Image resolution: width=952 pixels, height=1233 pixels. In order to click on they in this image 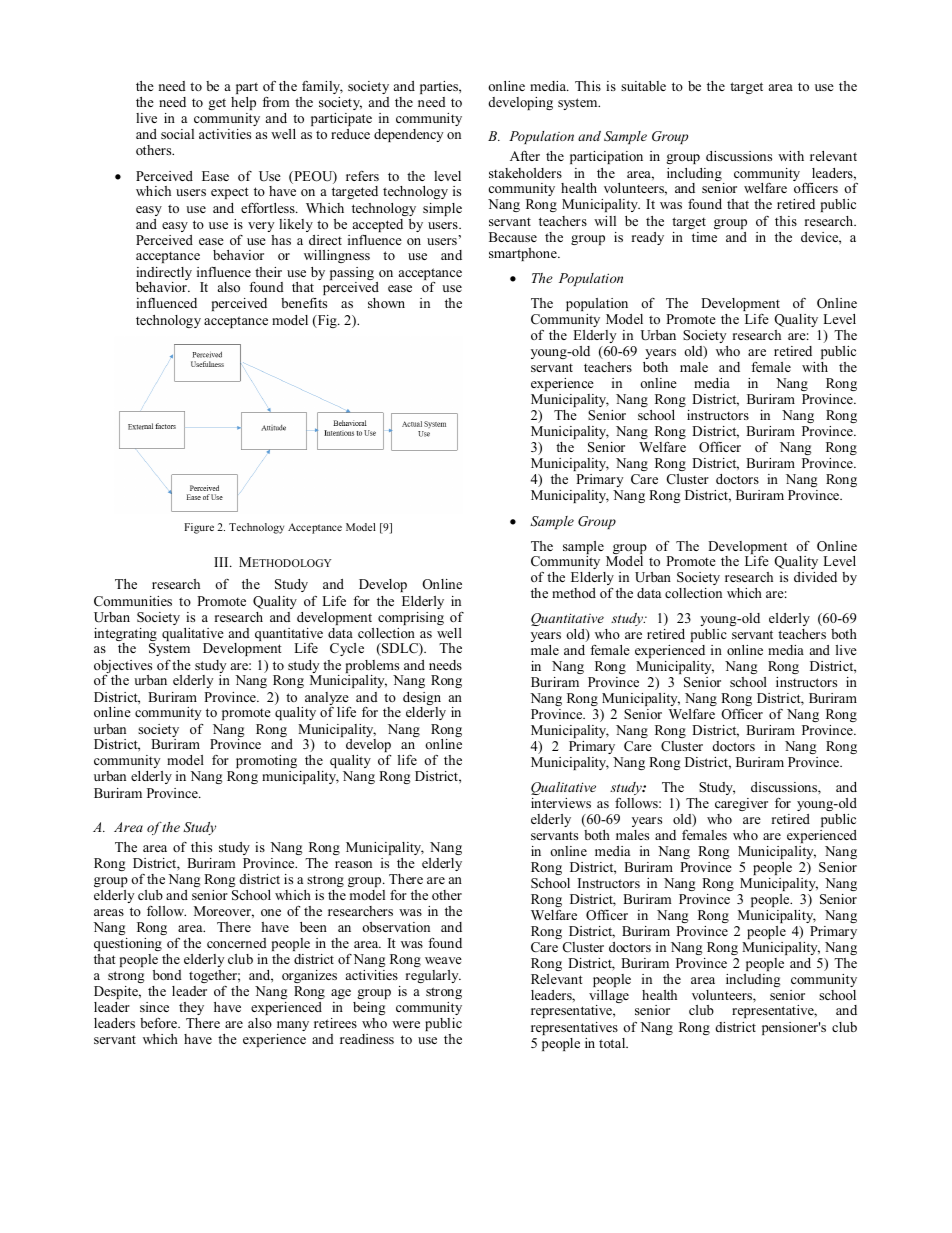, I will do `click(191, 1008)`.
